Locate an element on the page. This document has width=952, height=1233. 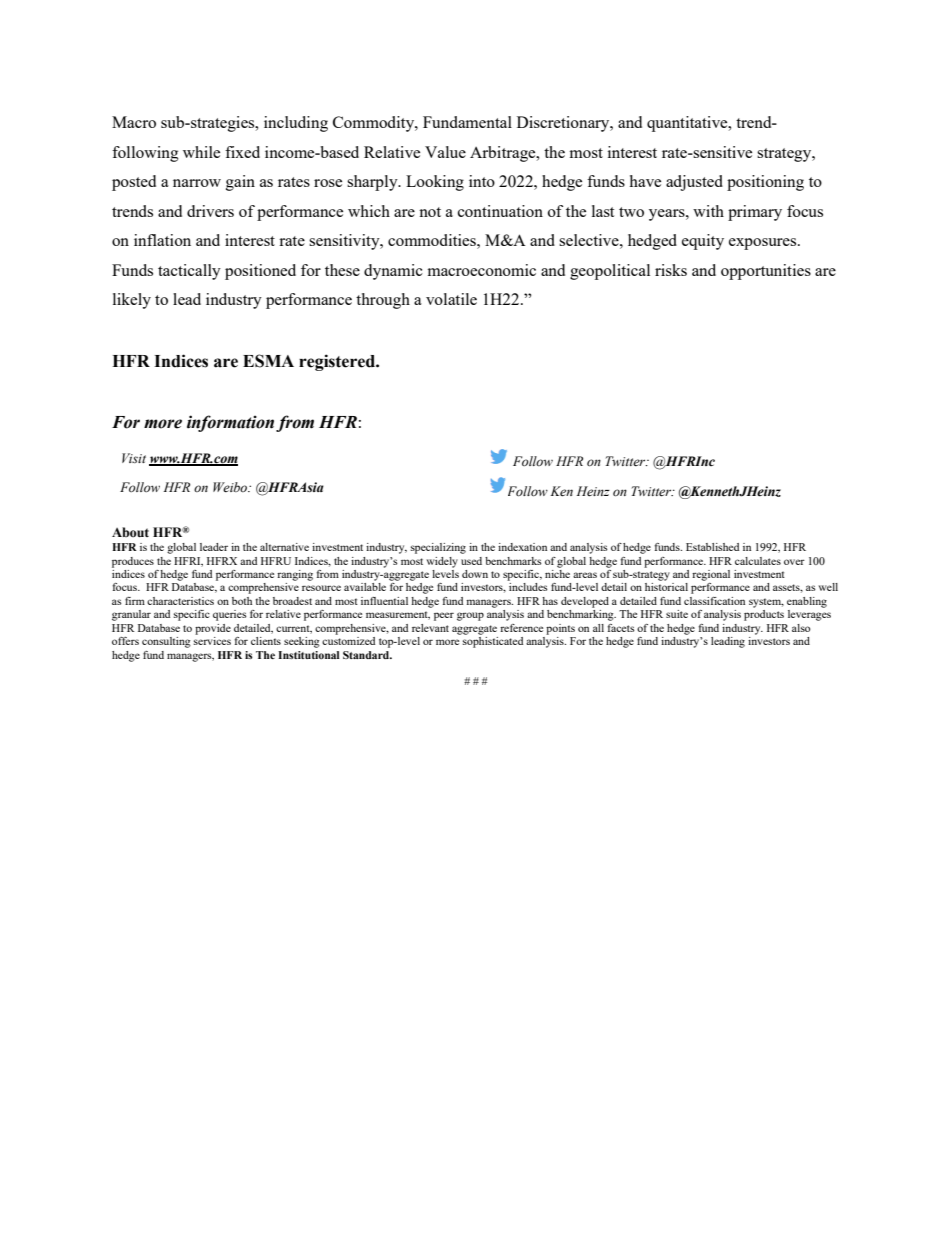
Established is located at coordinates (712, 547).
